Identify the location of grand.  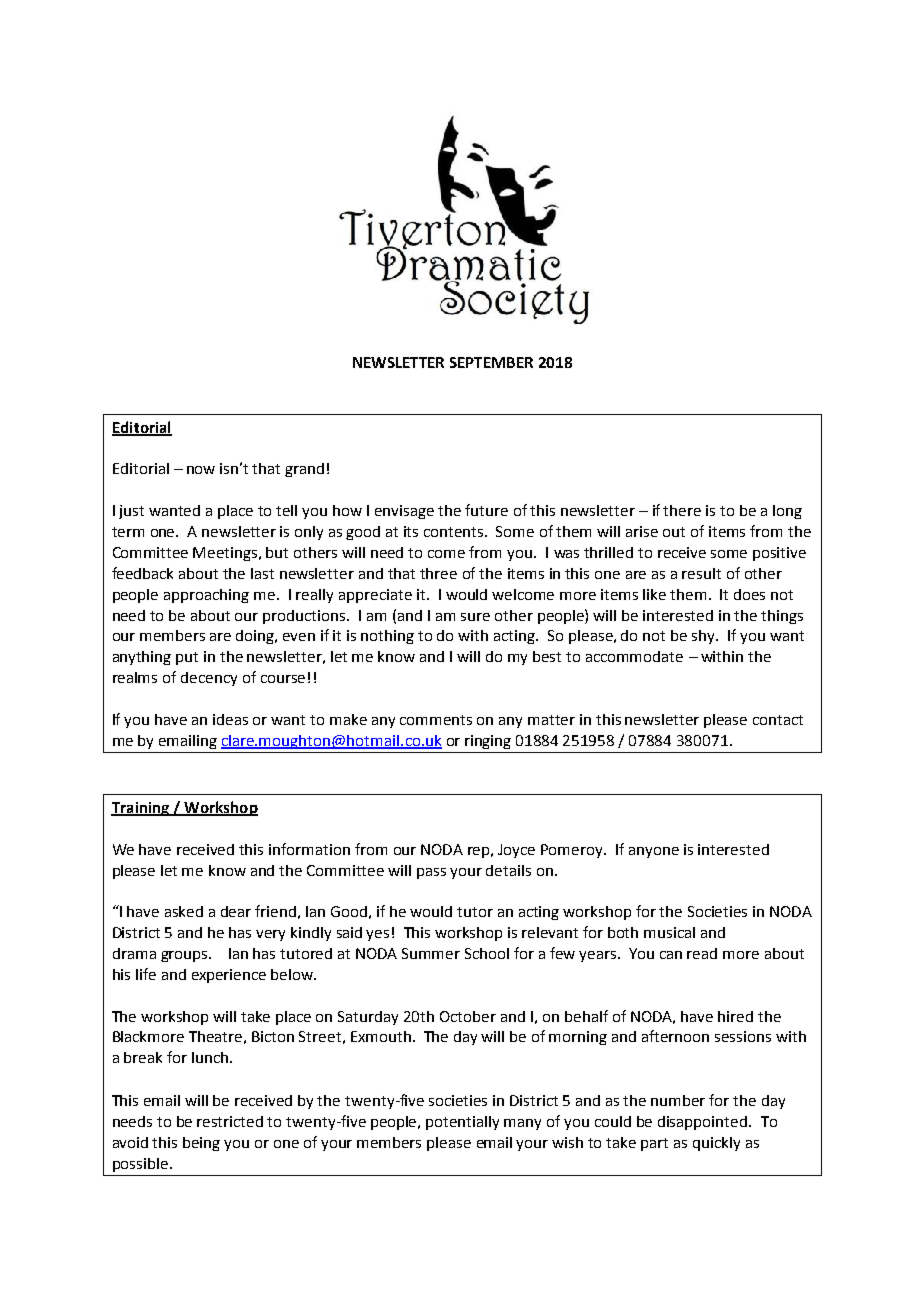
(304, 470).
